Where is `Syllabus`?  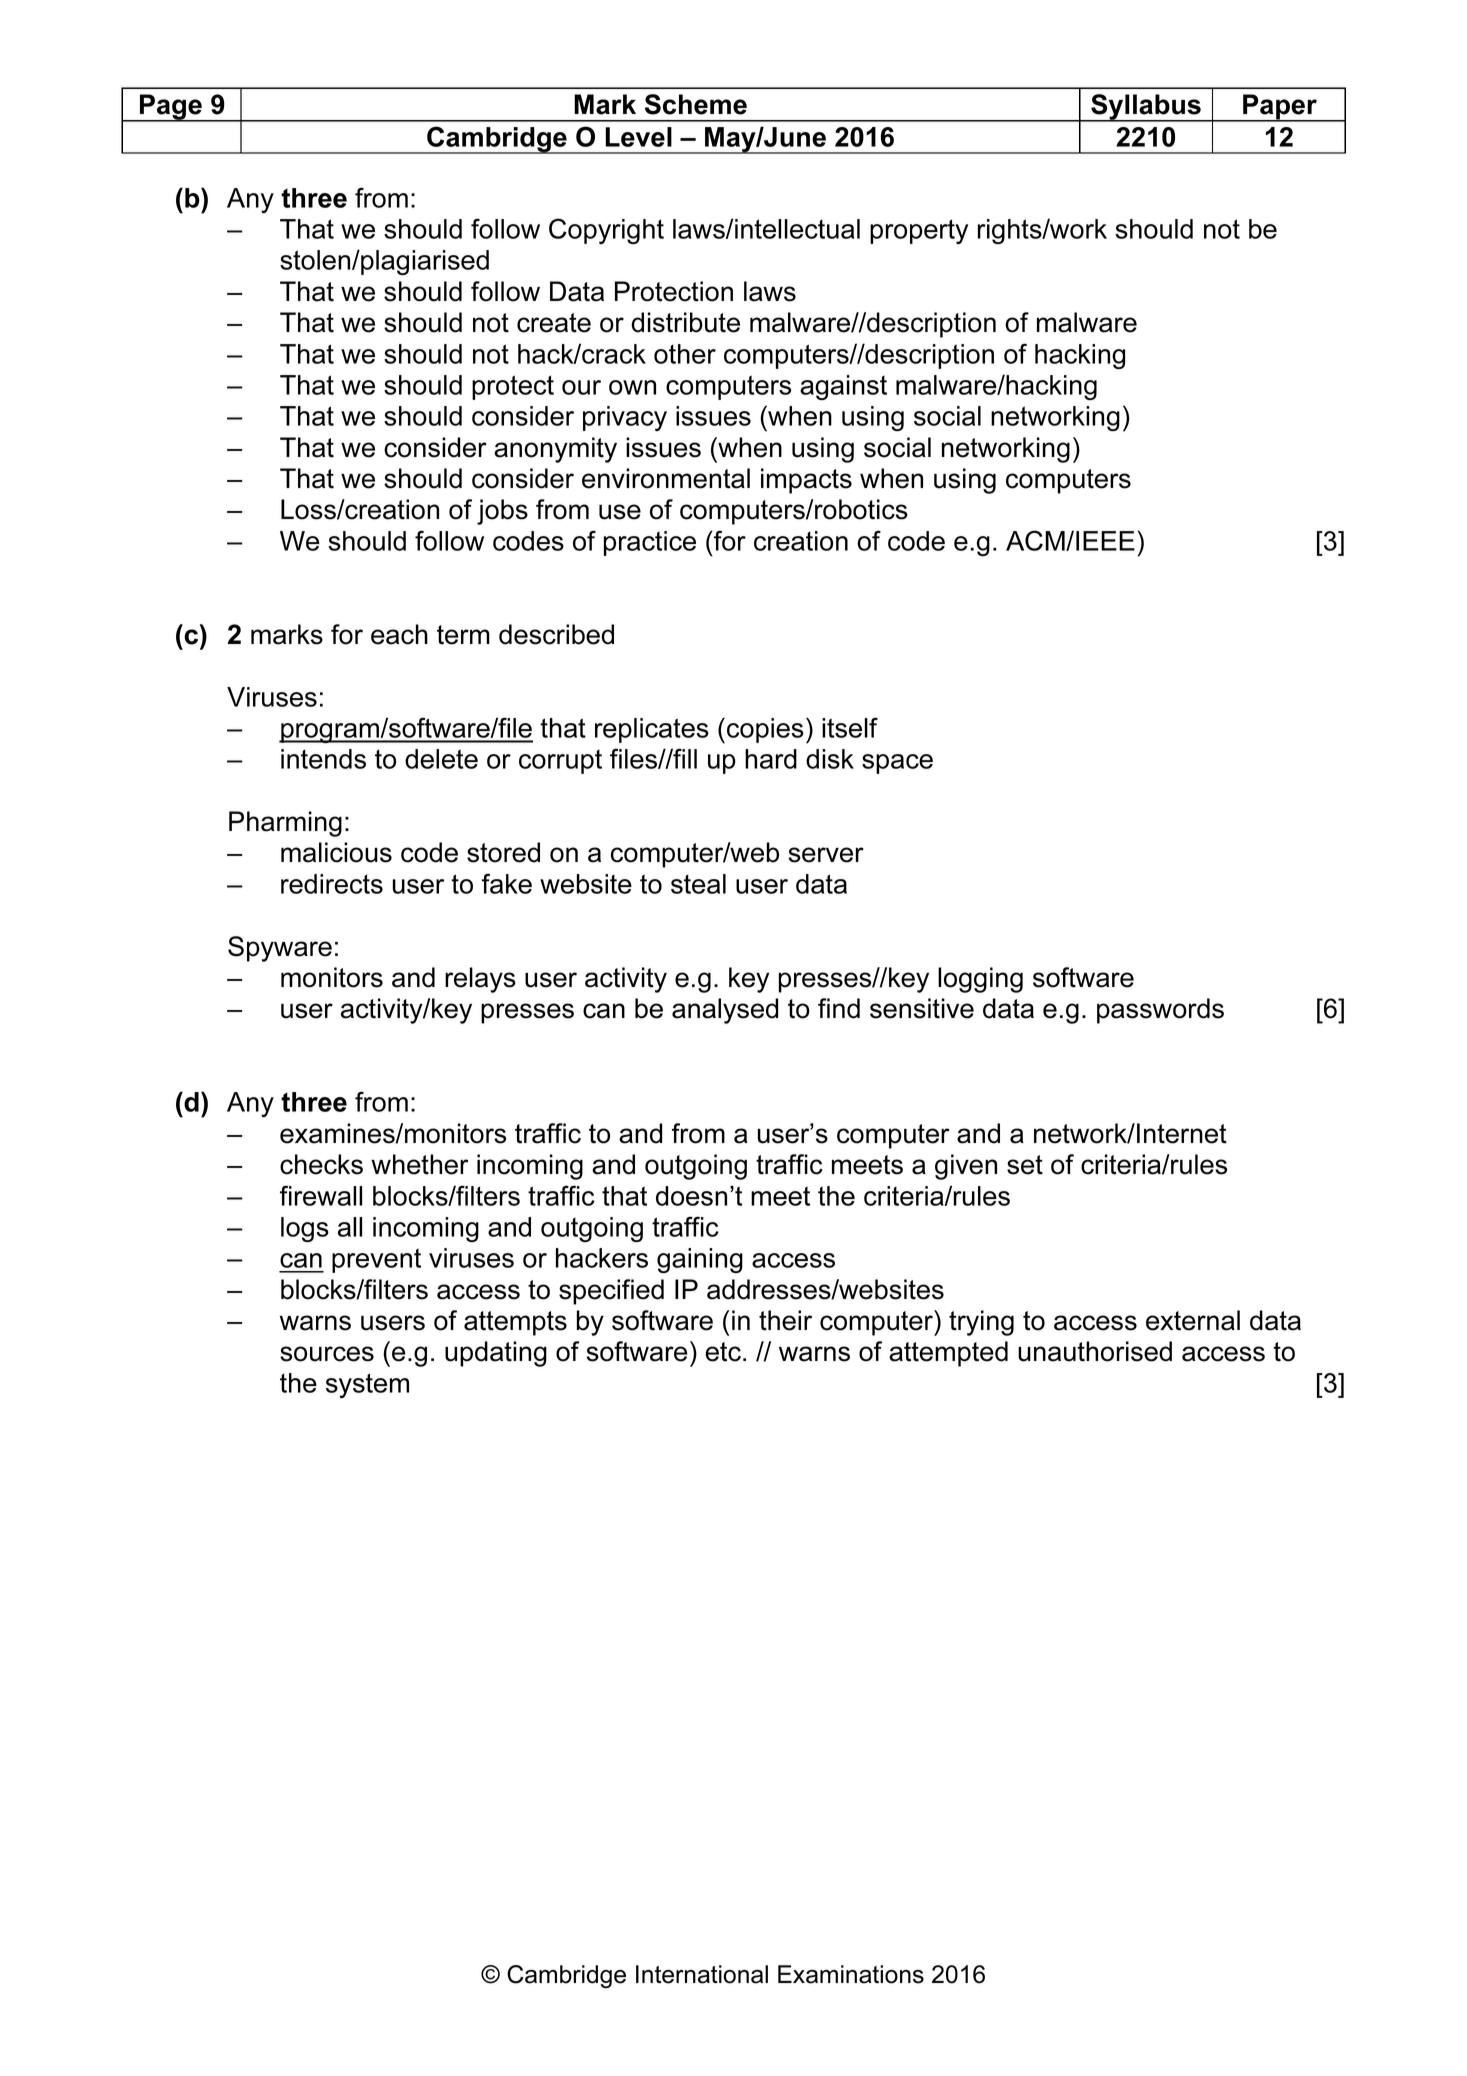 Syllabus is located at coordinates (1146, 108).
